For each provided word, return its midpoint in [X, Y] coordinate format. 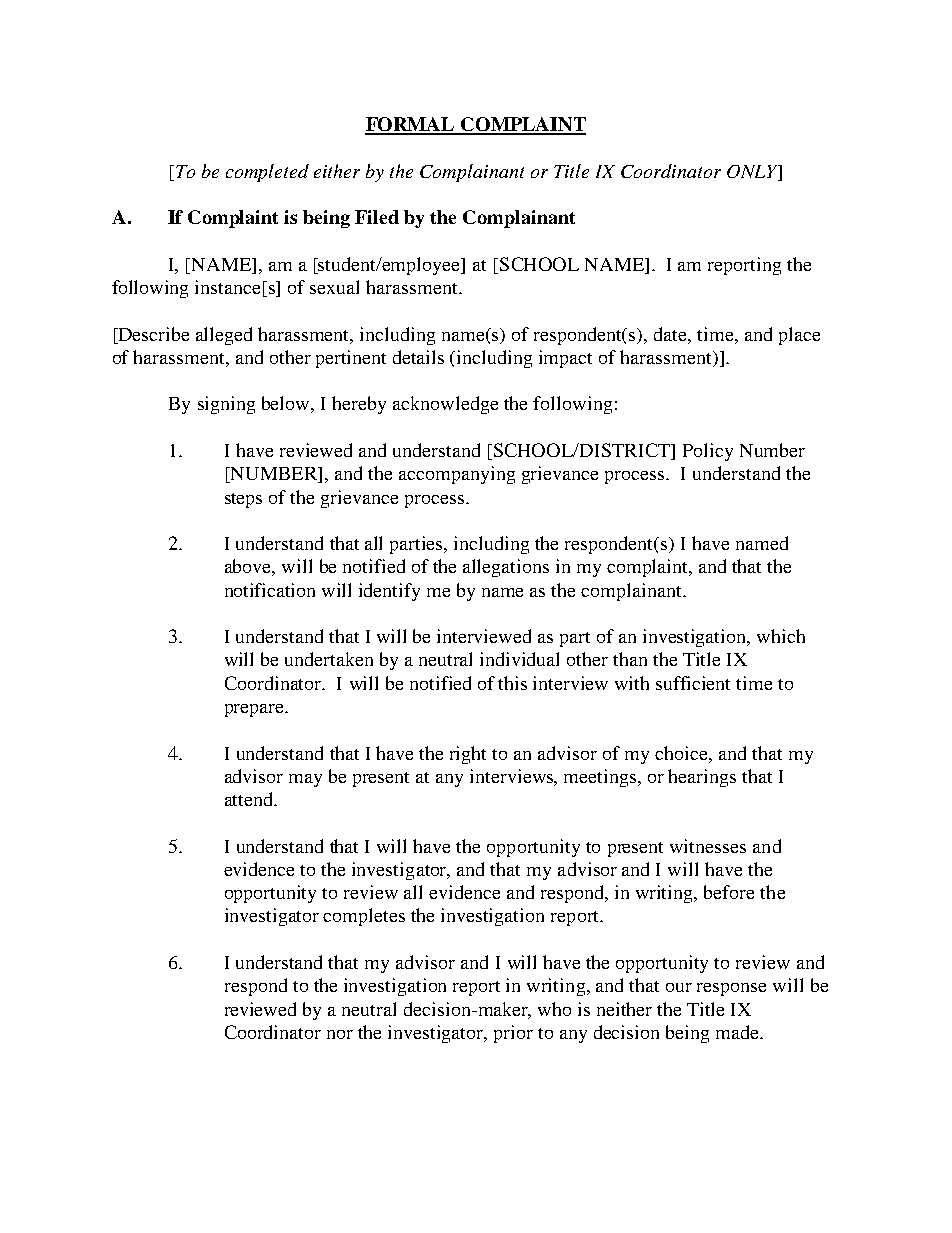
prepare [256, 710]
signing [226, 405]
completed [267, 173]
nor [340, 1034]
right [468, 755]
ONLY [753, 173]
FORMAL [411, 125]
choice [682, 753]
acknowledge [445, 405]
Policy [708, 452]
